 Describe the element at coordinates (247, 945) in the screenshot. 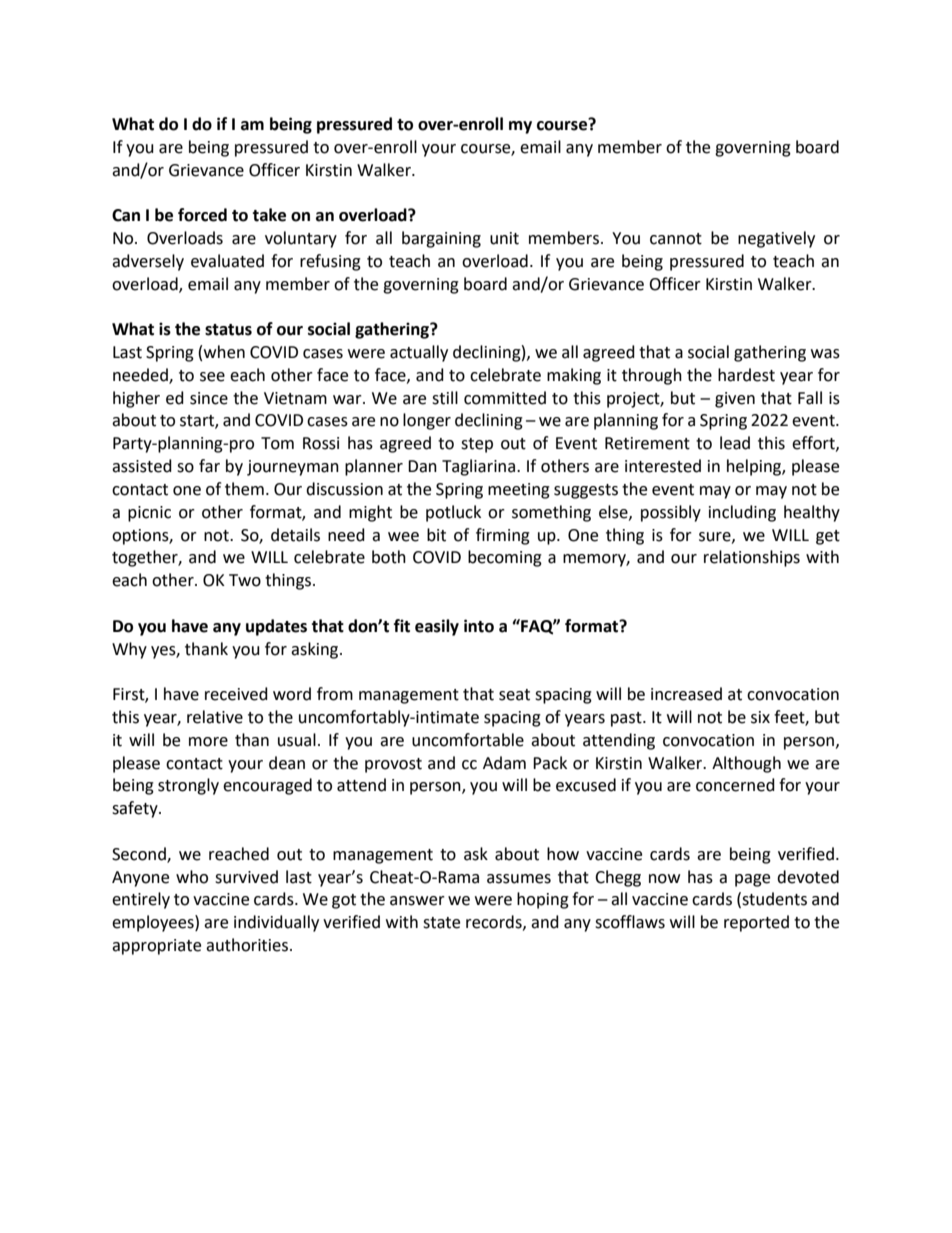

I see `authorities` at that location.
